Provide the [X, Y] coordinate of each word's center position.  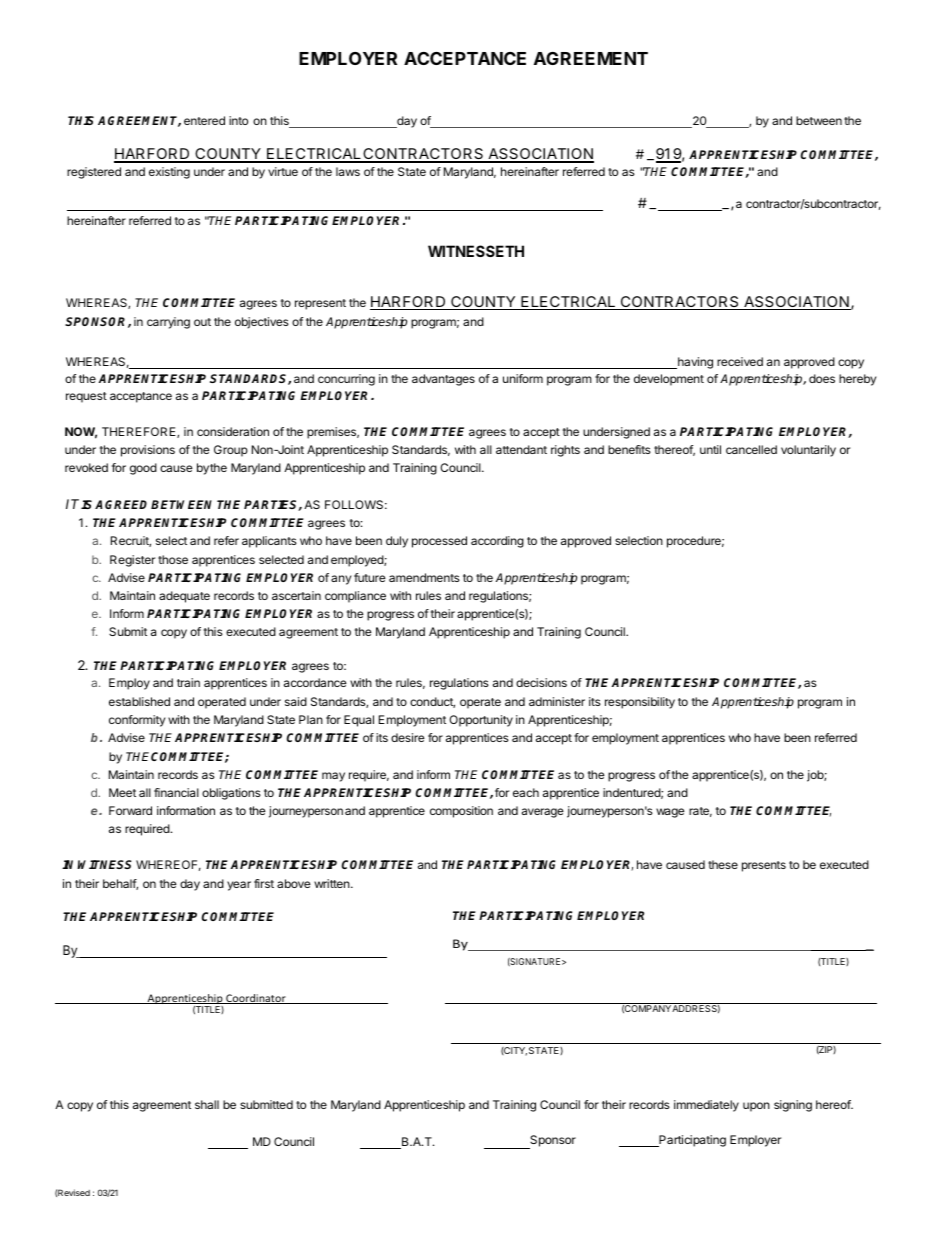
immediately [706, 1106]
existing [169, 173]
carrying [168, 323]
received [740, 361]
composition [461, 812]
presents [764, 866]
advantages [443, 380]
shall [207, 1104]
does [822, 378]
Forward [130, 810]
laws [348, 171]
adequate [184, 597]
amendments [424, 577]
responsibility [640, 703]
